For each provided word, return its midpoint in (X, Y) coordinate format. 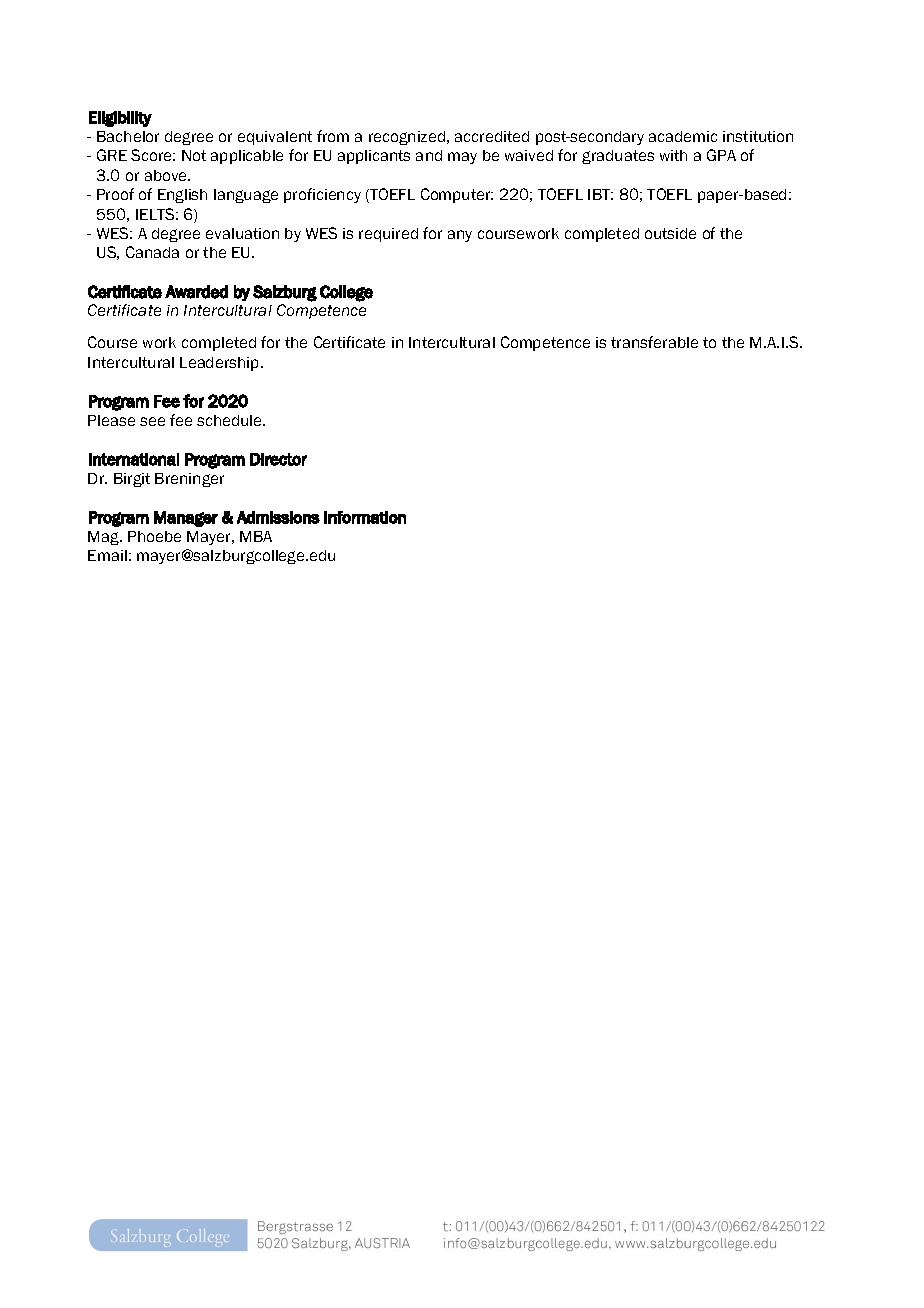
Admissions (278, 517)
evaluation (242, 233)
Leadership (221, 364)
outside (670, 233)
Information (365, 517)
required (388, 235)
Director (278, 459)
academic (683, 136)
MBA (256, 536)
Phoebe (154, 536)
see (152, 421)
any (460, 236)
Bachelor (128, 136)
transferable (654, 342)
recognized (407, 138)
